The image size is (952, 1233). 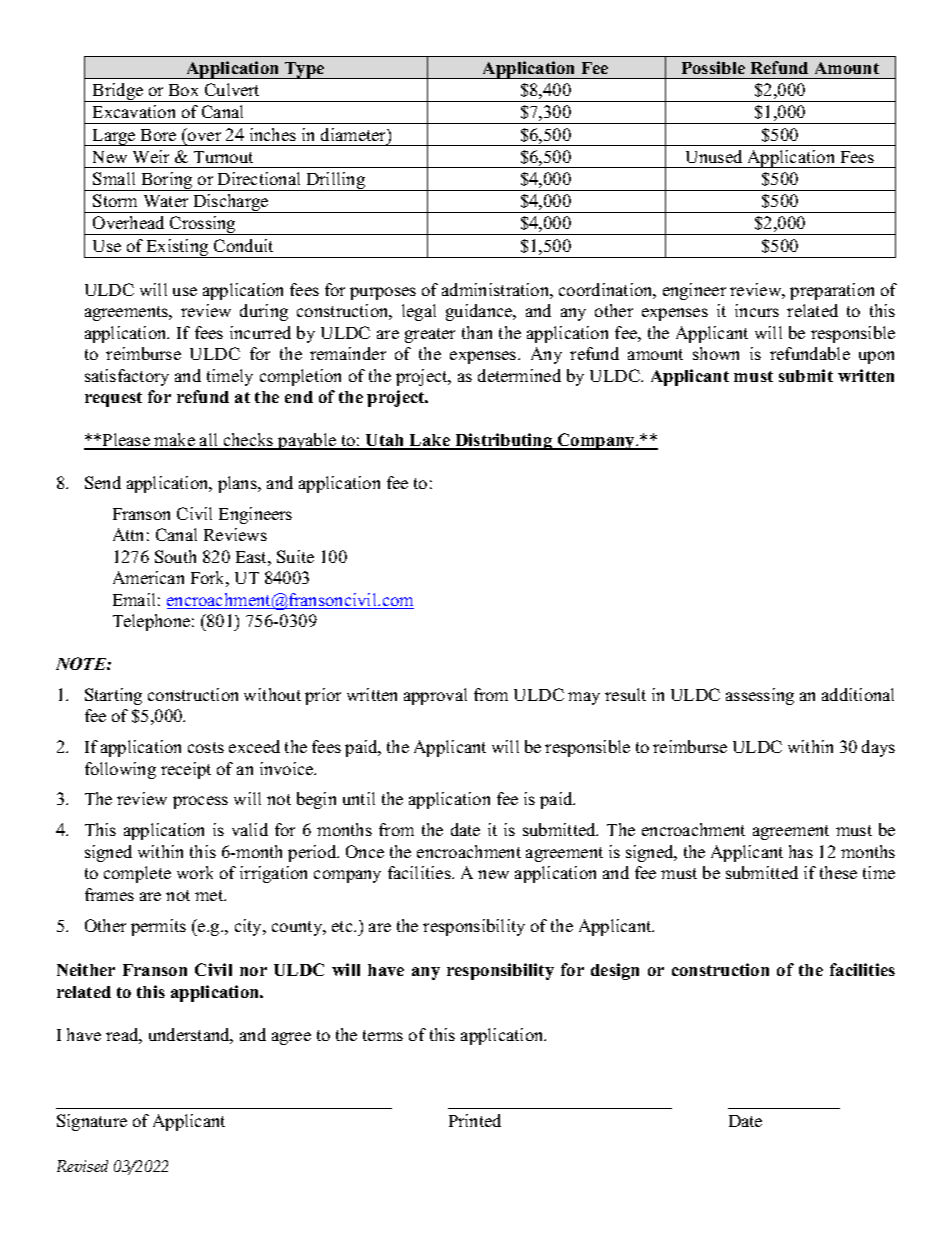 I want to click on Printed, so click(x=475, y=1120).
